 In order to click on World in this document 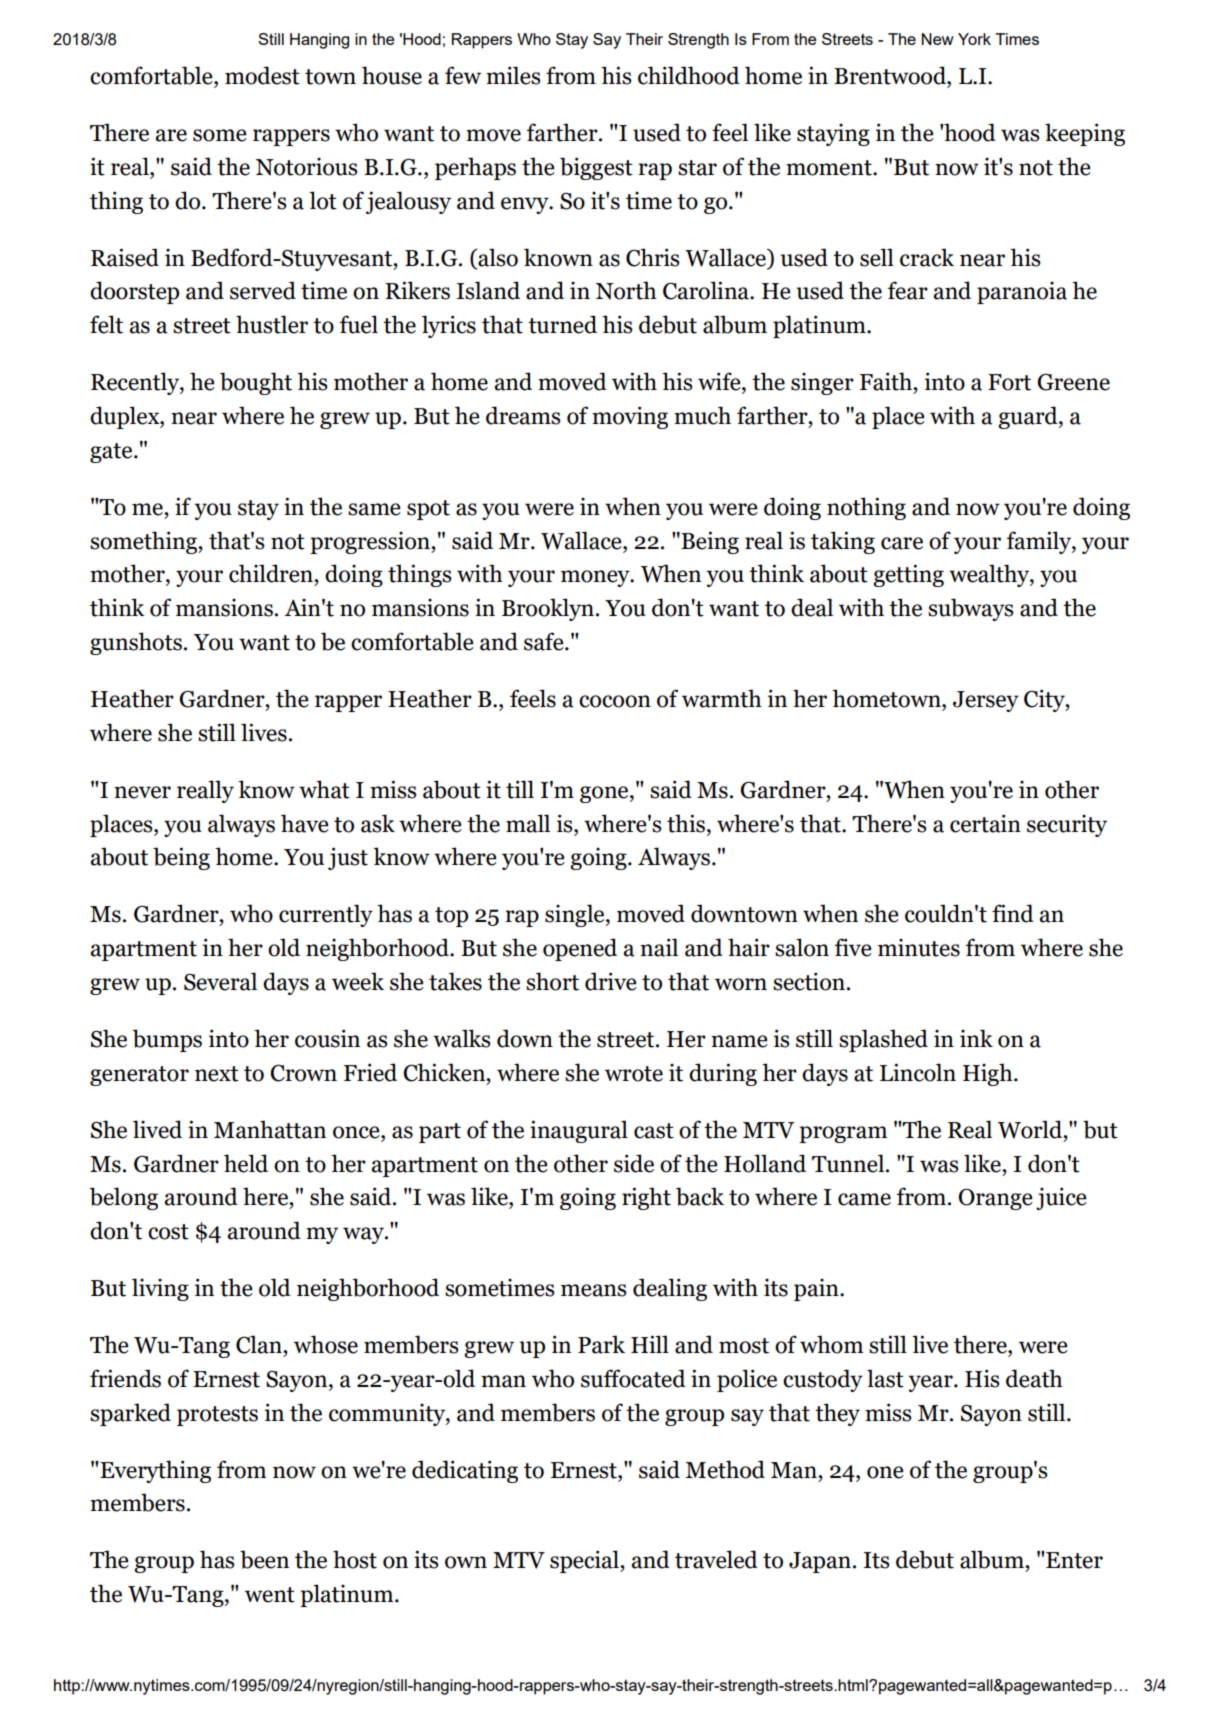, I will do `click(1031, 1129)`.
